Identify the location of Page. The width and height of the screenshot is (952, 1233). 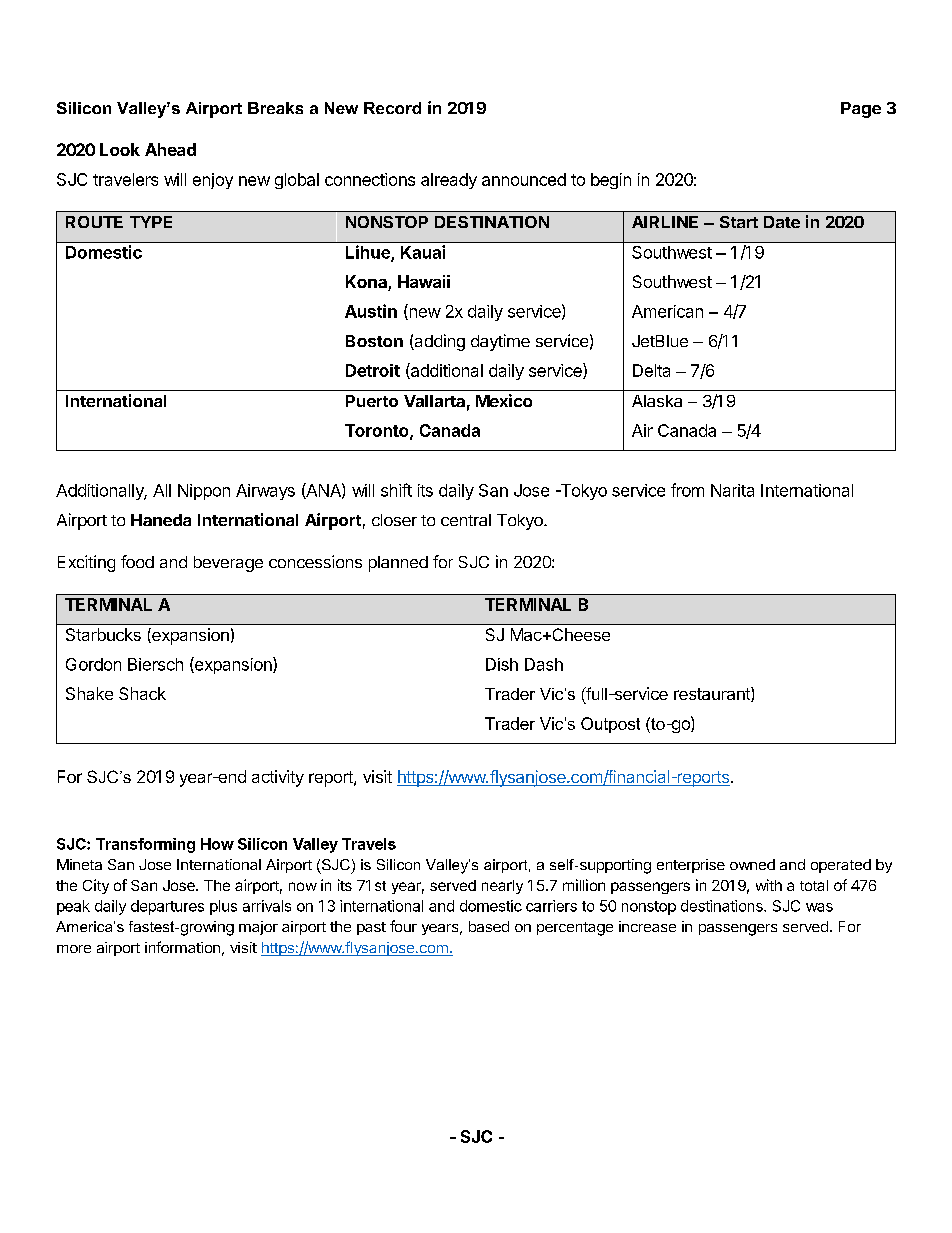
(861, 110).
